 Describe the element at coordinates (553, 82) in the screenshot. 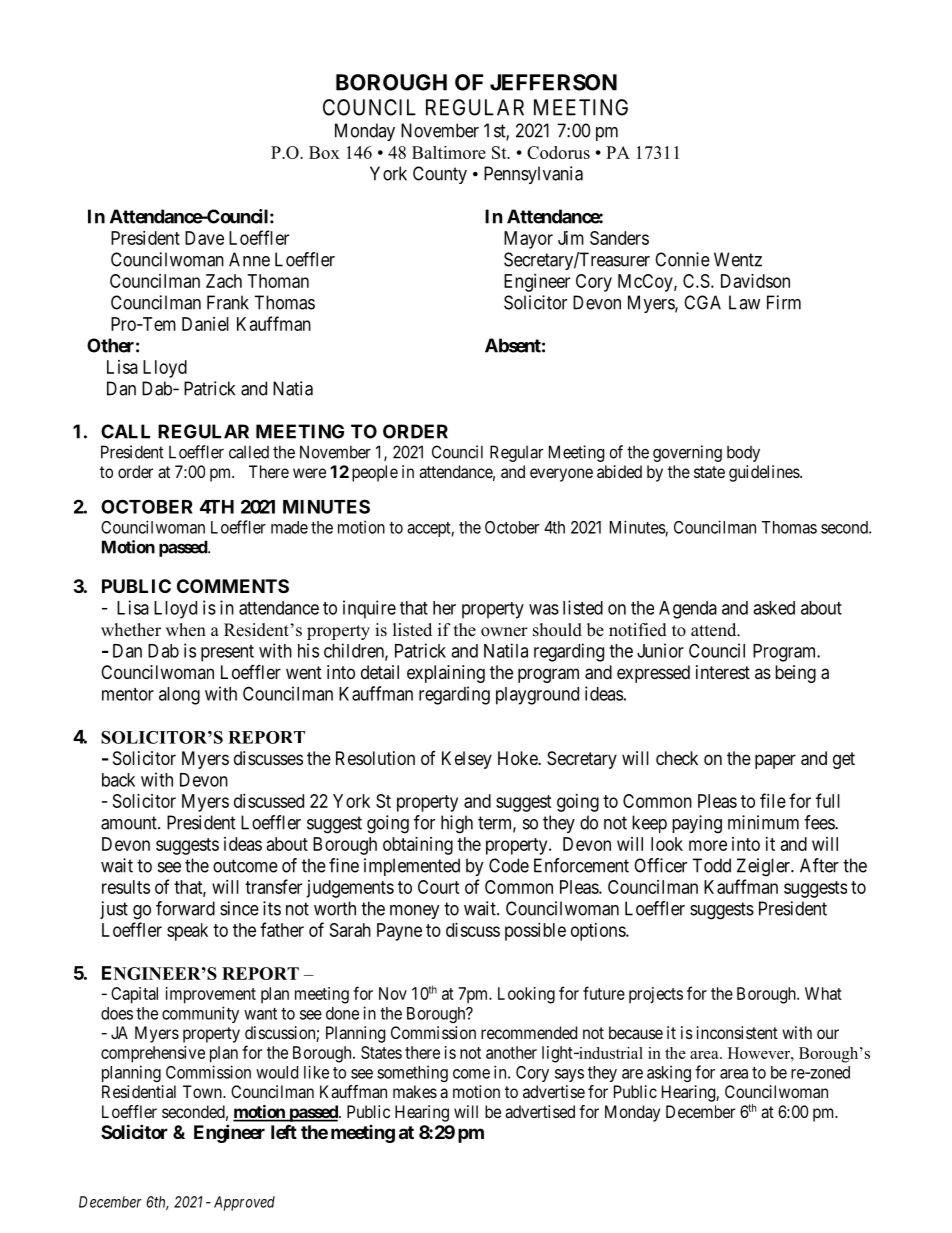

I see `JEFFERSON` at that location.
